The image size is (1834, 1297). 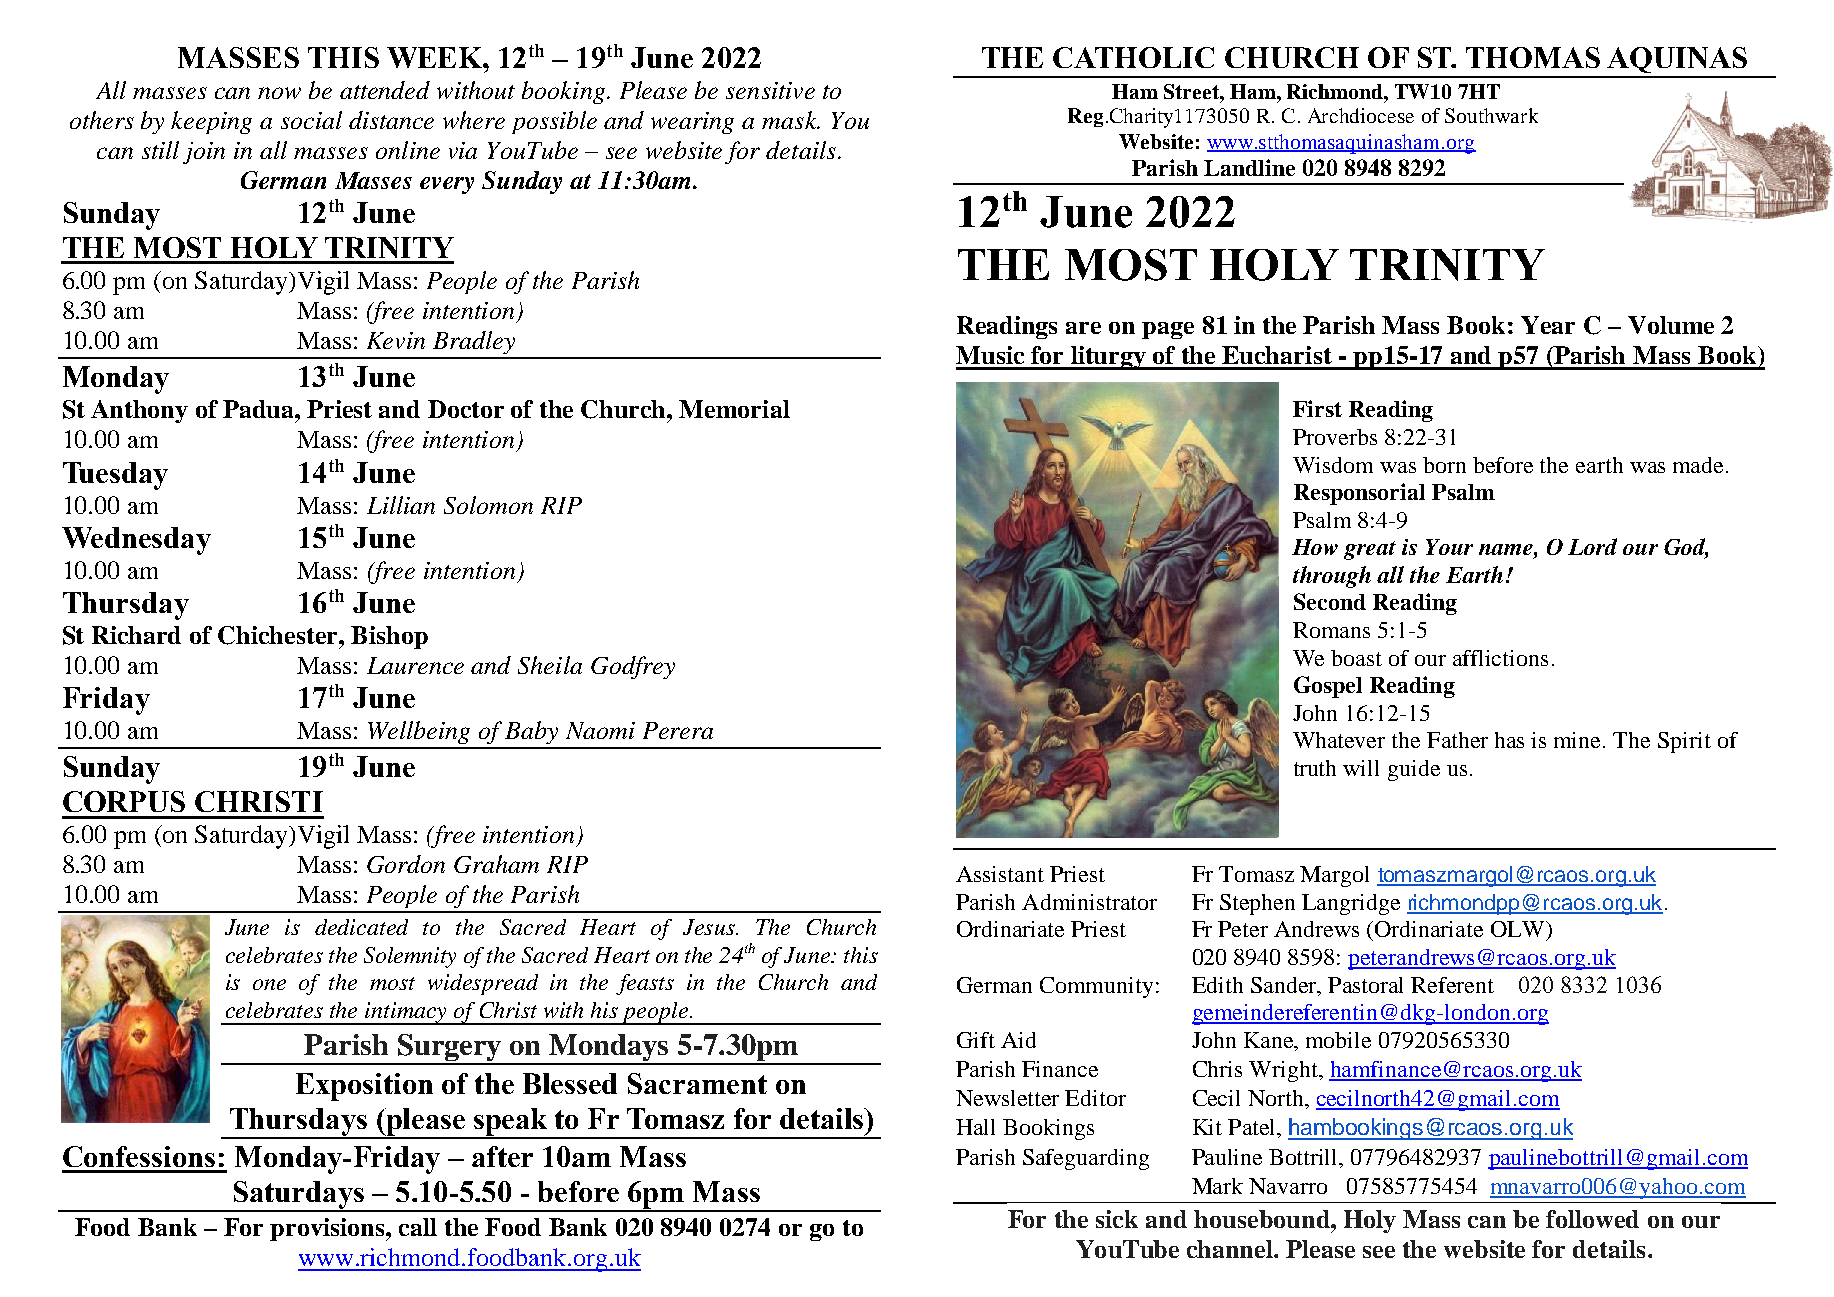 What do you see at coordinates (401, 505) in the screenshot?
I see `Lillian` at bounding box center [401, 505].
